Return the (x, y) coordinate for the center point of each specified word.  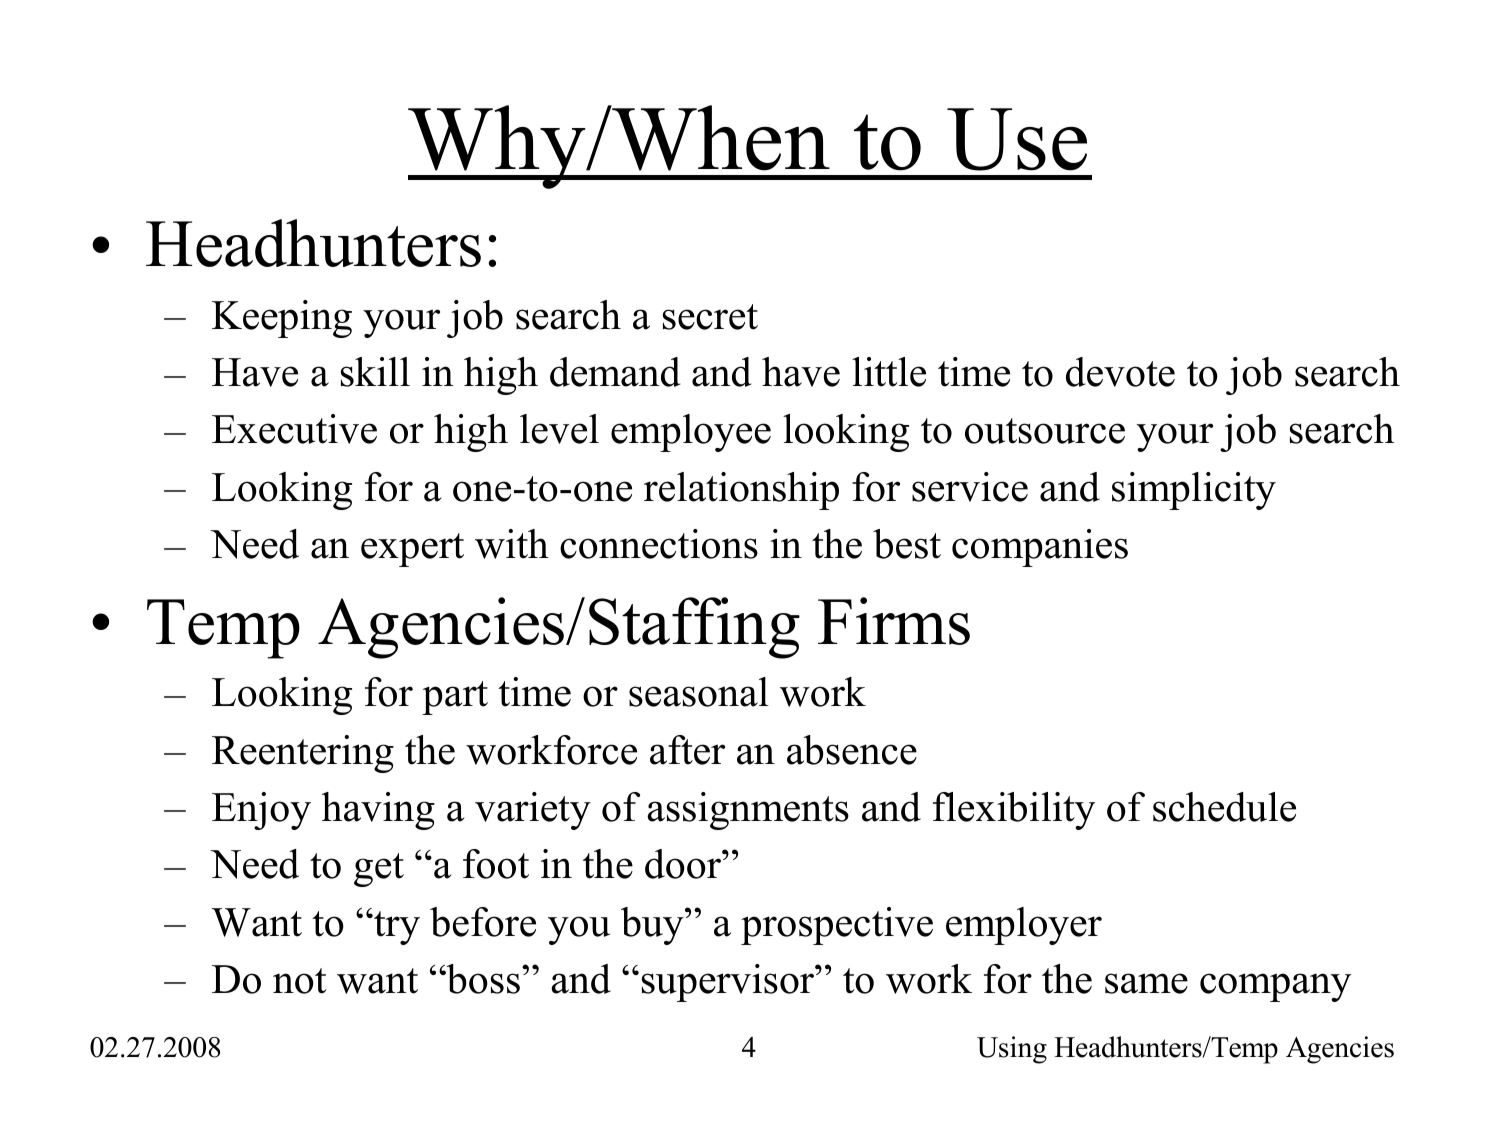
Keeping (282, 319)
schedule (1224, 807)
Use (1017, 139)
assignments (748, 811)
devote (1120, 372)
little (889, 372)
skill (375, 372)
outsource (1045, 431)
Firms (894, 621)
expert (412, 550)
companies (1040, 548)
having (378, 811)
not (300, 981)
